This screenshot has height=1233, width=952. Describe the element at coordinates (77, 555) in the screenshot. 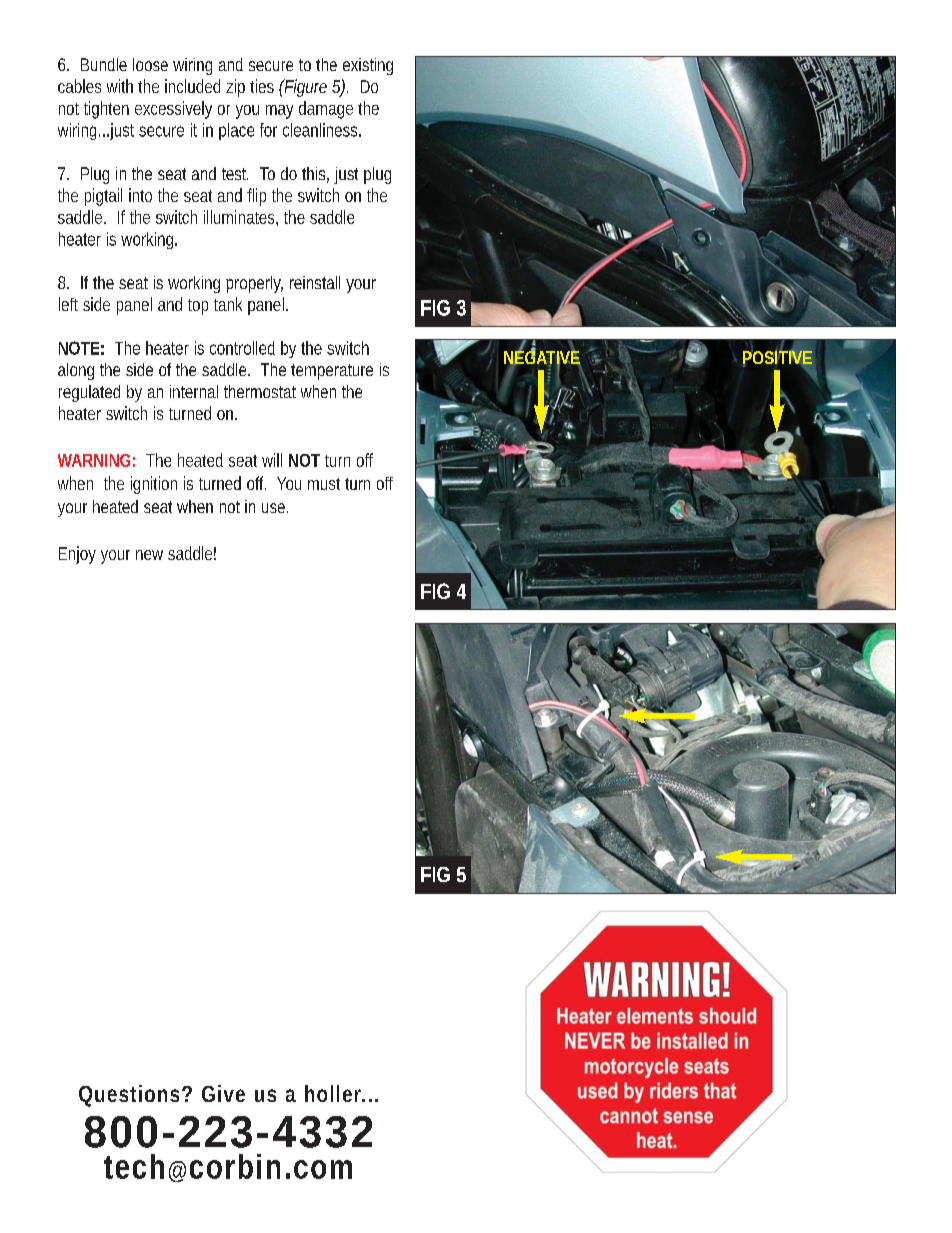

I see `Enjoy` at that location.
